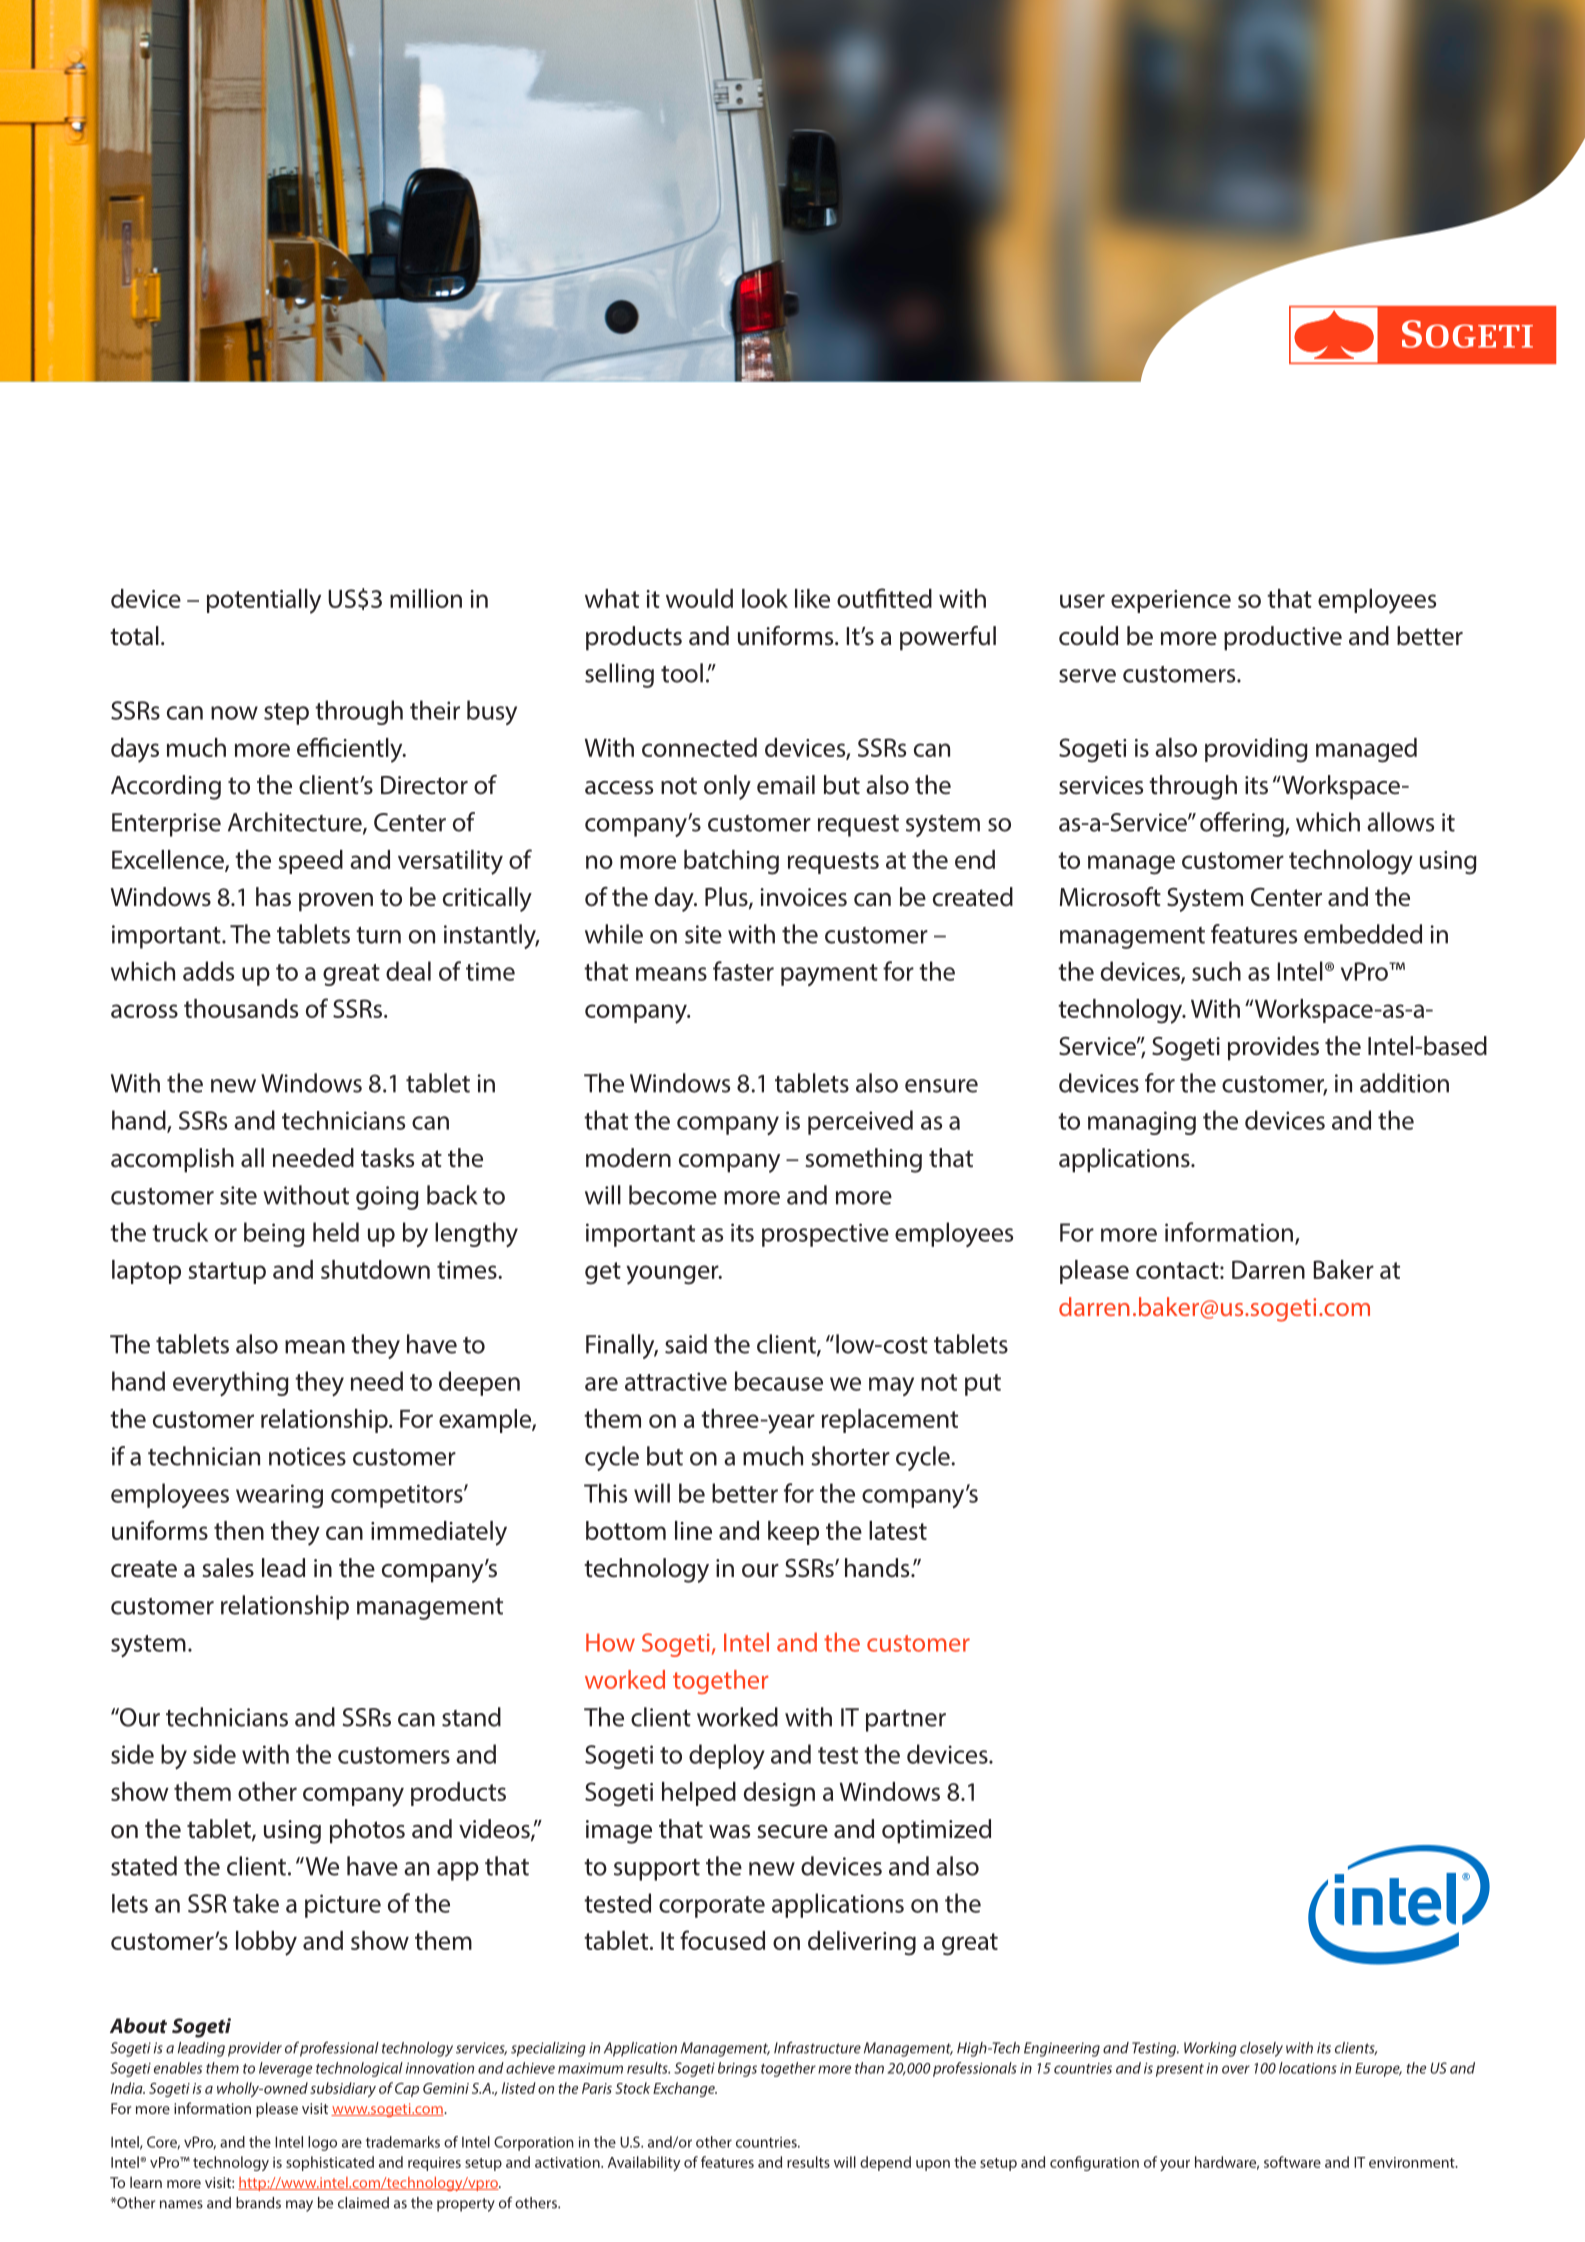 The height and width of the image is (2242, 1585). I want to click on such, so click(1216, 971).
